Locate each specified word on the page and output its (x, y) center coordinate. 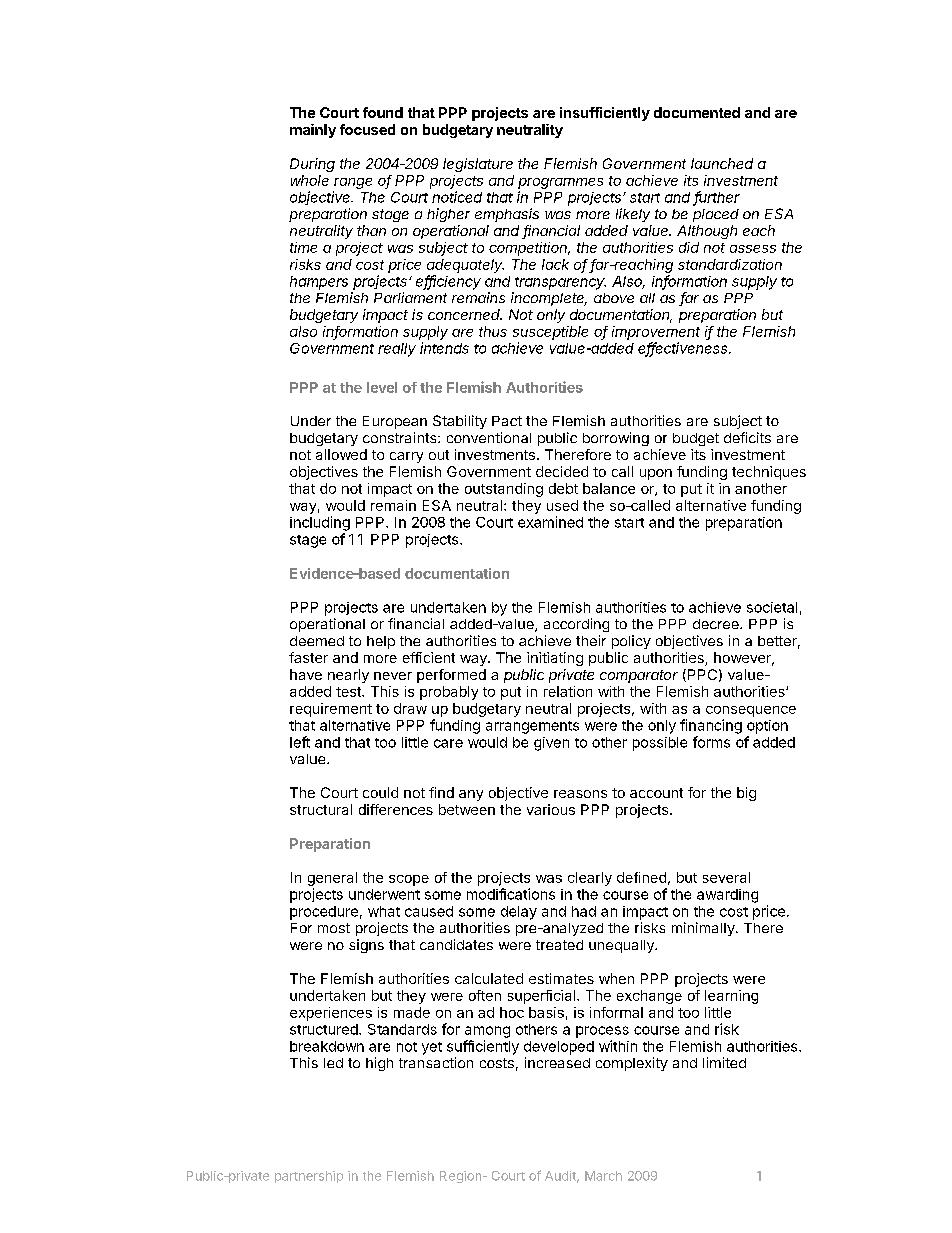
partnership (309, 1177)
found (383, 112)
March (603, 1176)
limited (724, 1062)
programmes (560, 183)
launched (722, 163)
